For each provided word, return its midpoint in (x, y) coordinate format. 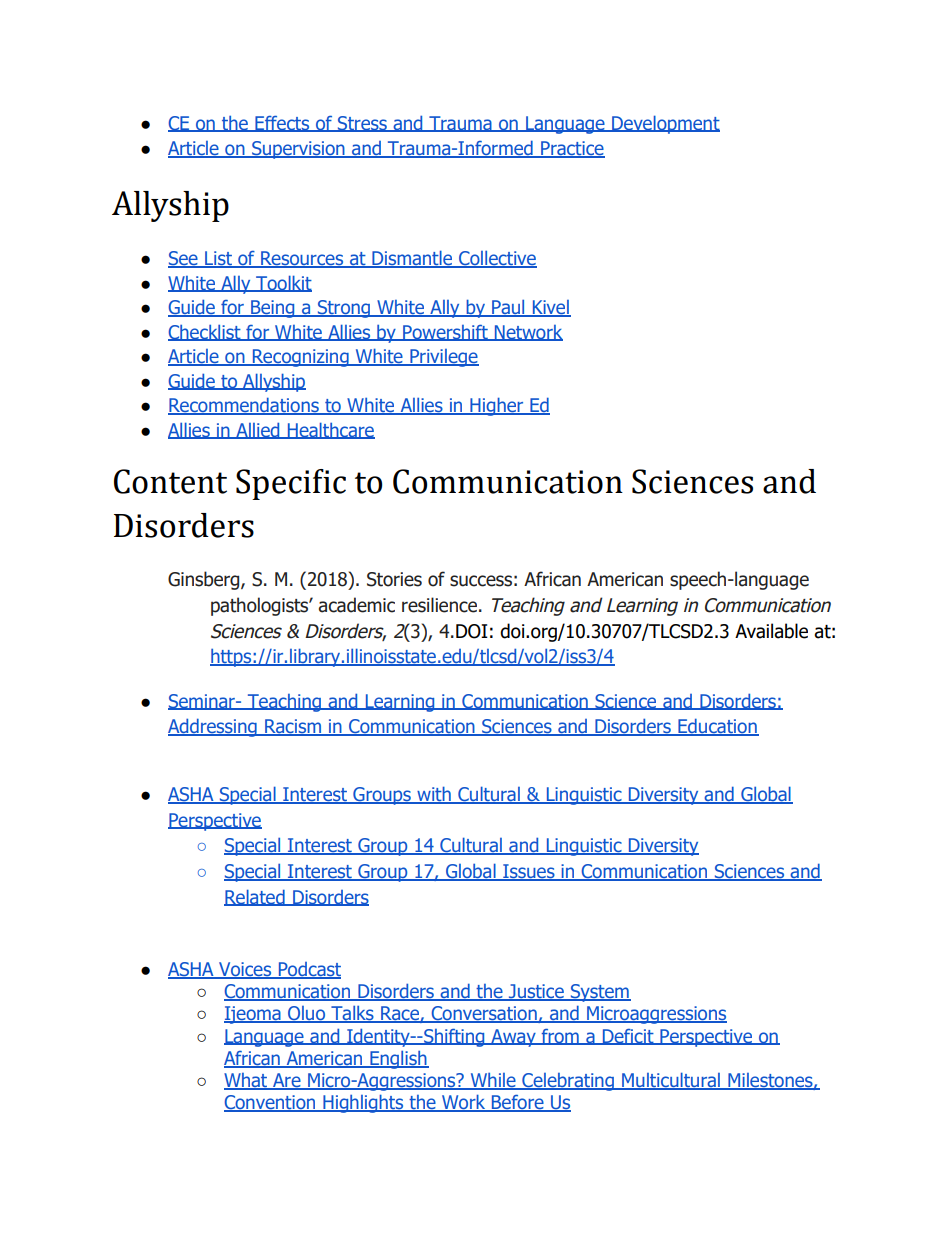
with (434, 795)
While (493, 1081)
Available (771, 631)
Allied (258, 430)
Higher (497, 406)
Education (717, 727)
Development (665, 124)
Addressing (213, 727)
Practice (572, 149)
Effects (282, 124)
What (247, 1081)
